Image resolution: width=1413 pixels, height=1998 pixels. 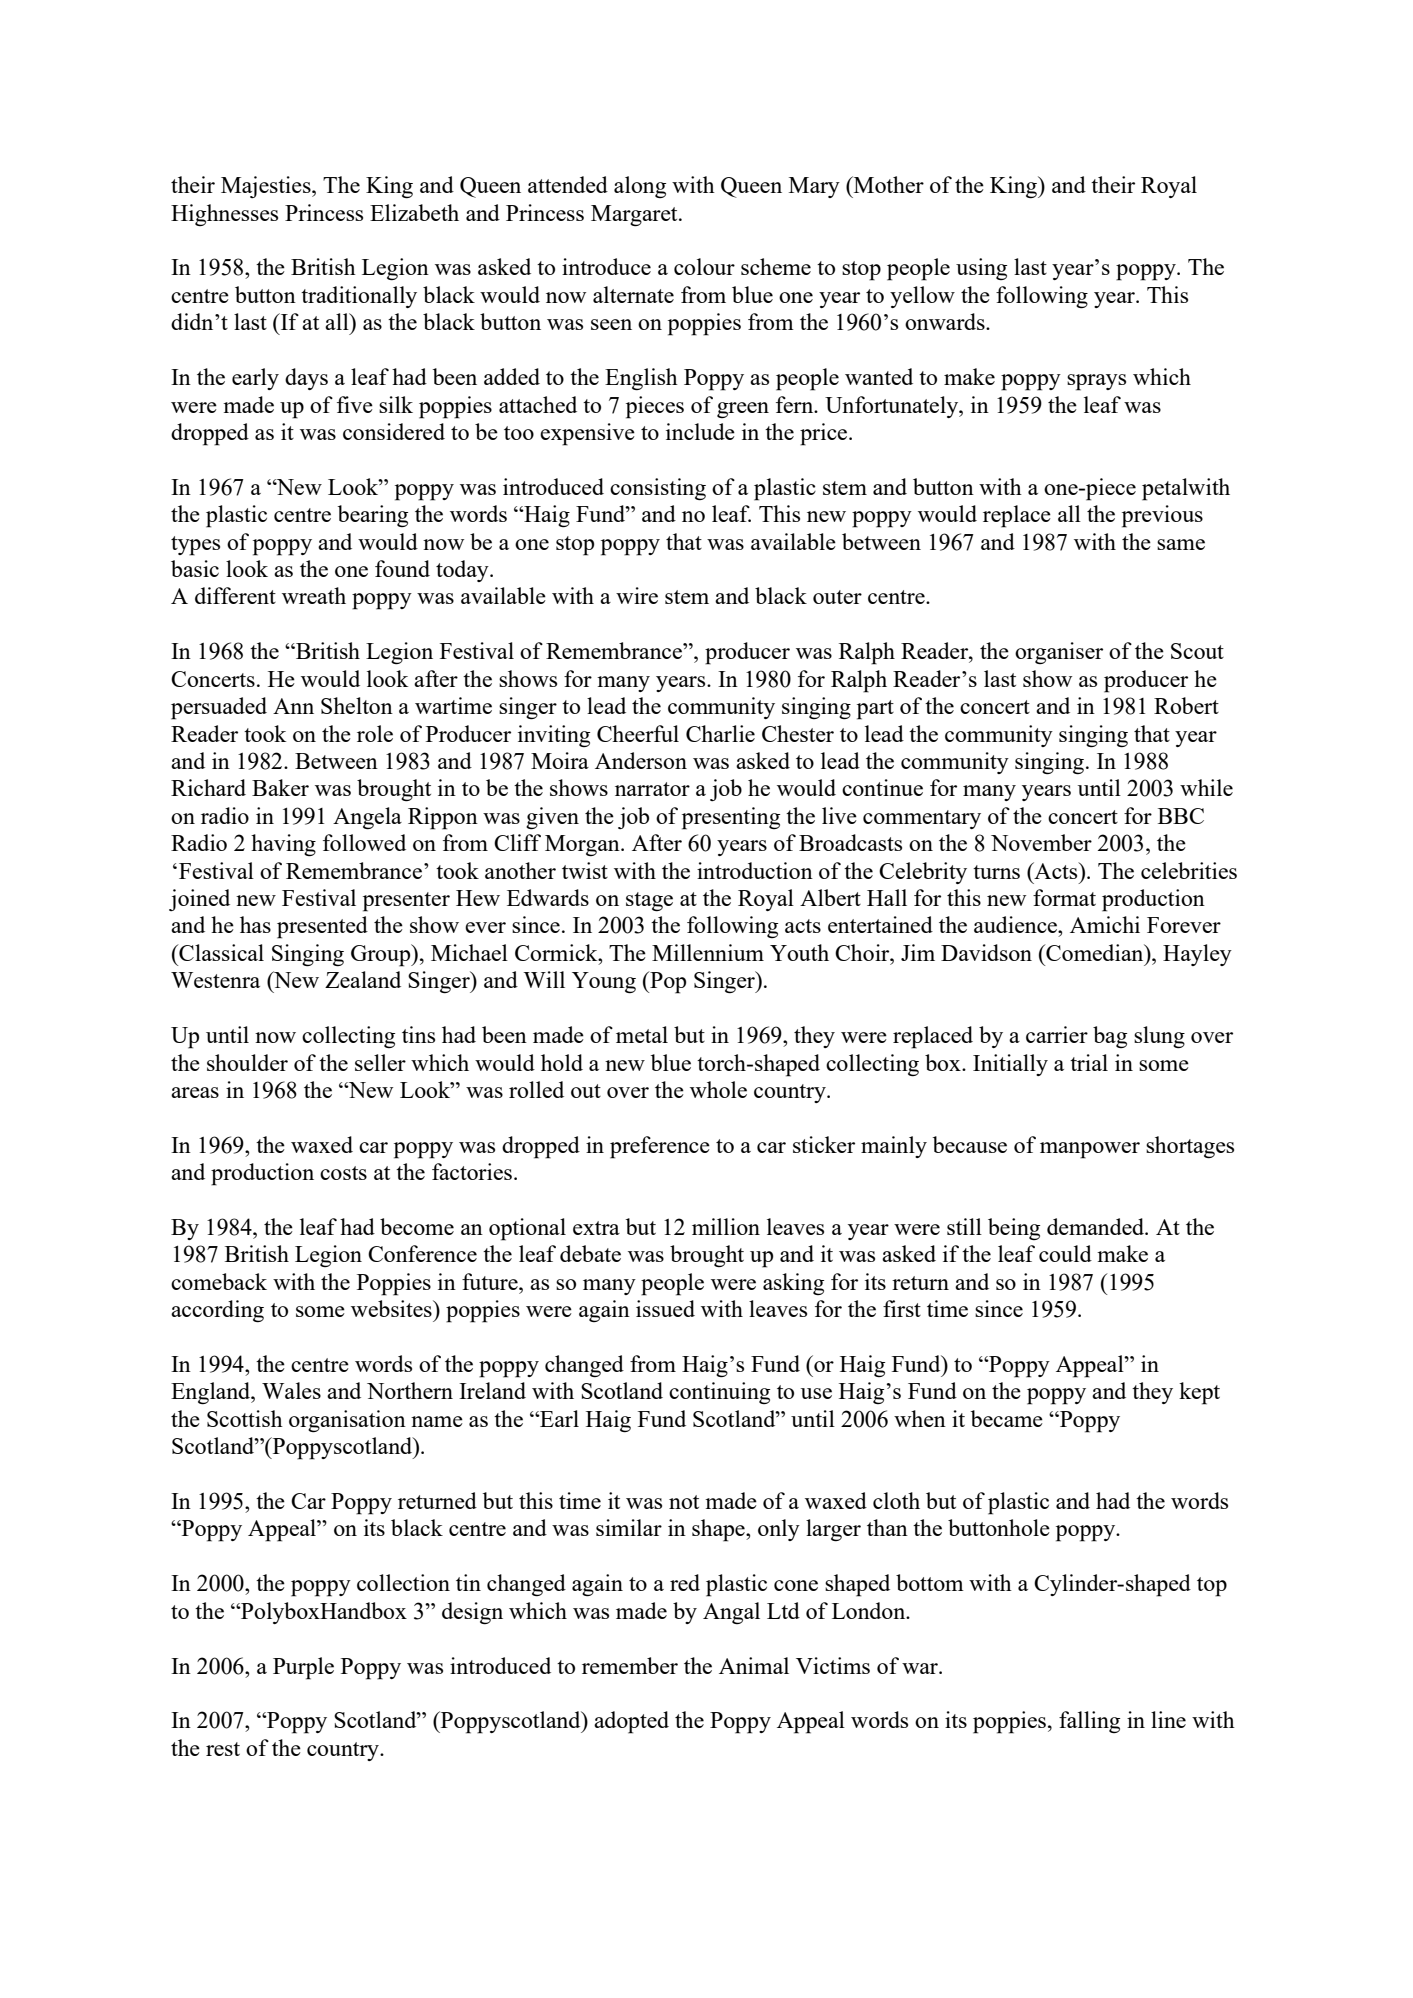 What do you see at coordinates (314, 595) in the screenshot?
I see `wreath` at bounding box center [314, 595].
